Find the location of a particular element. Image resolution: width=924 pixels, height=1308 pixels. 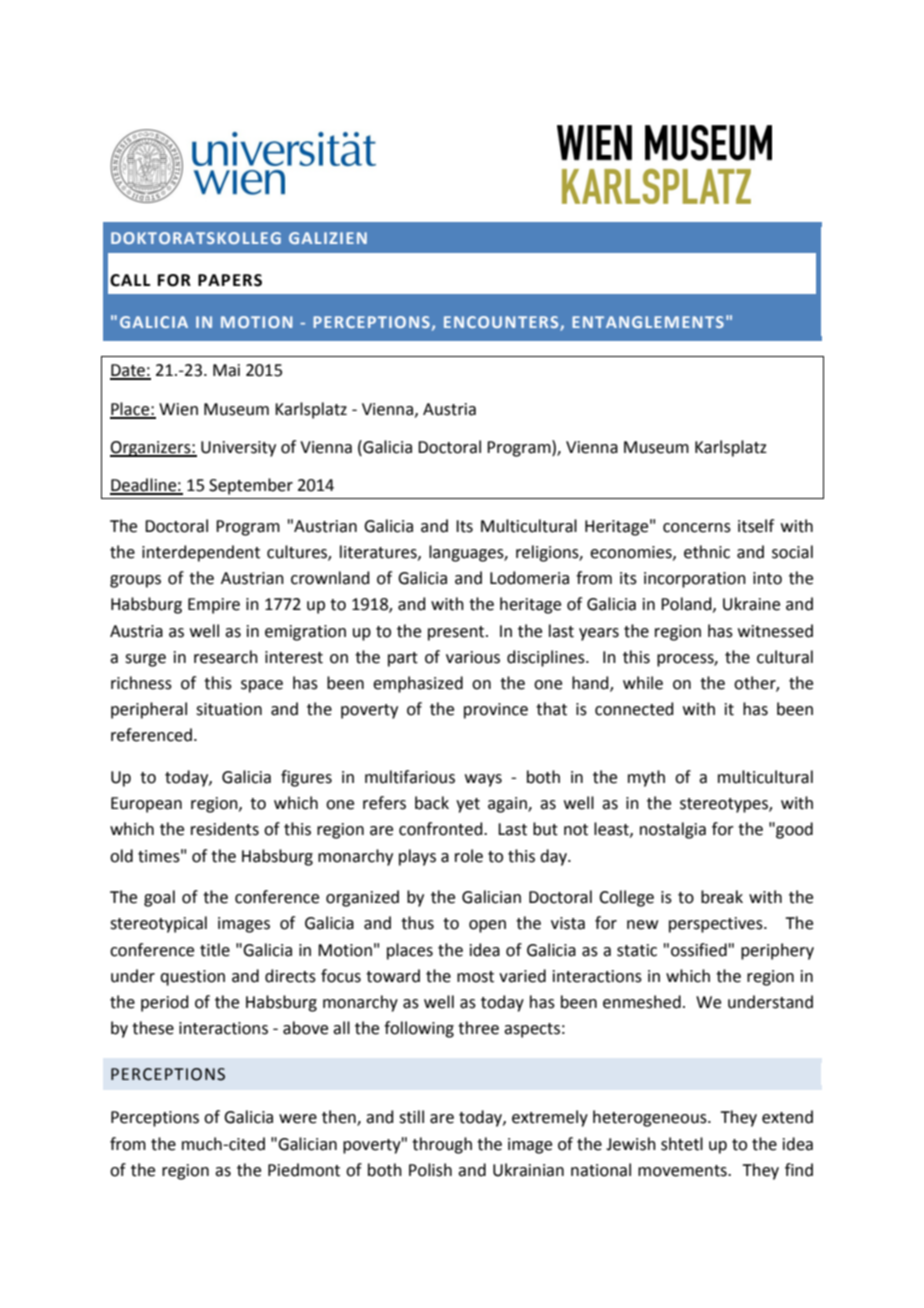

ENCOUNTERS is located at coordinates (502, 323).
